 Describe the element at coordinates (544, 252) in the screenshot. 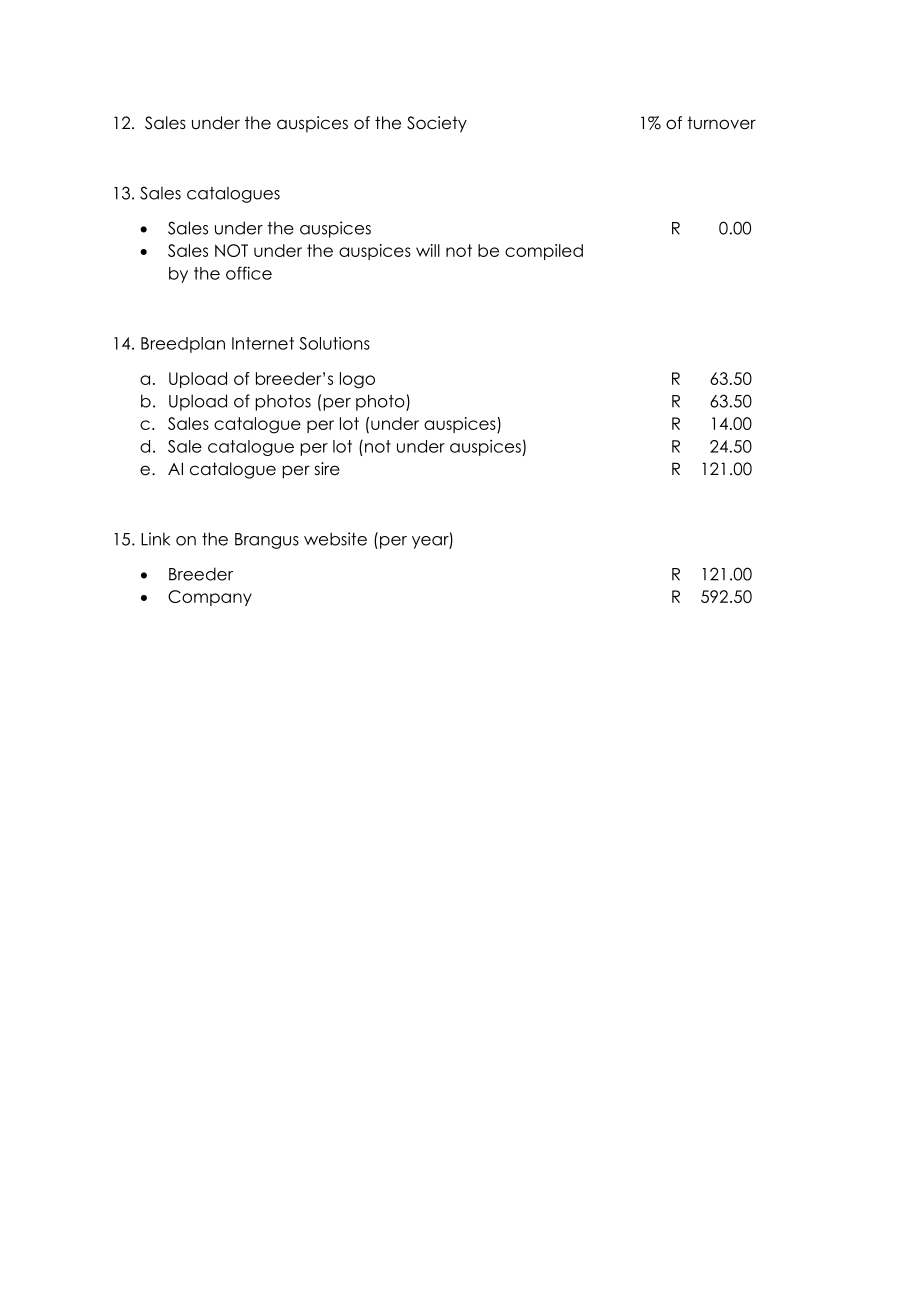

I see `compiled` at that location.
